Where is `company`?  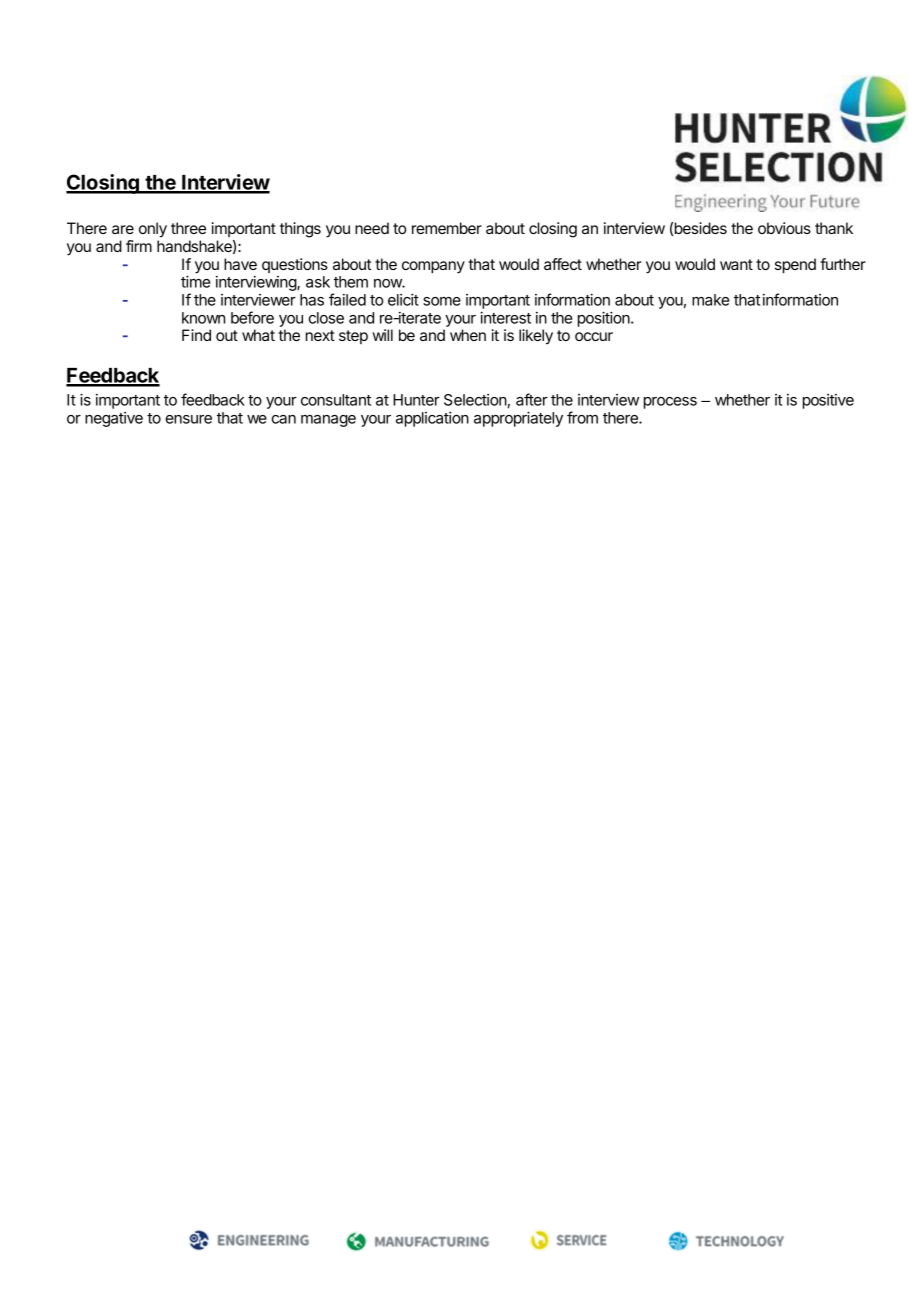 company is located at coordinates (433, 267).
